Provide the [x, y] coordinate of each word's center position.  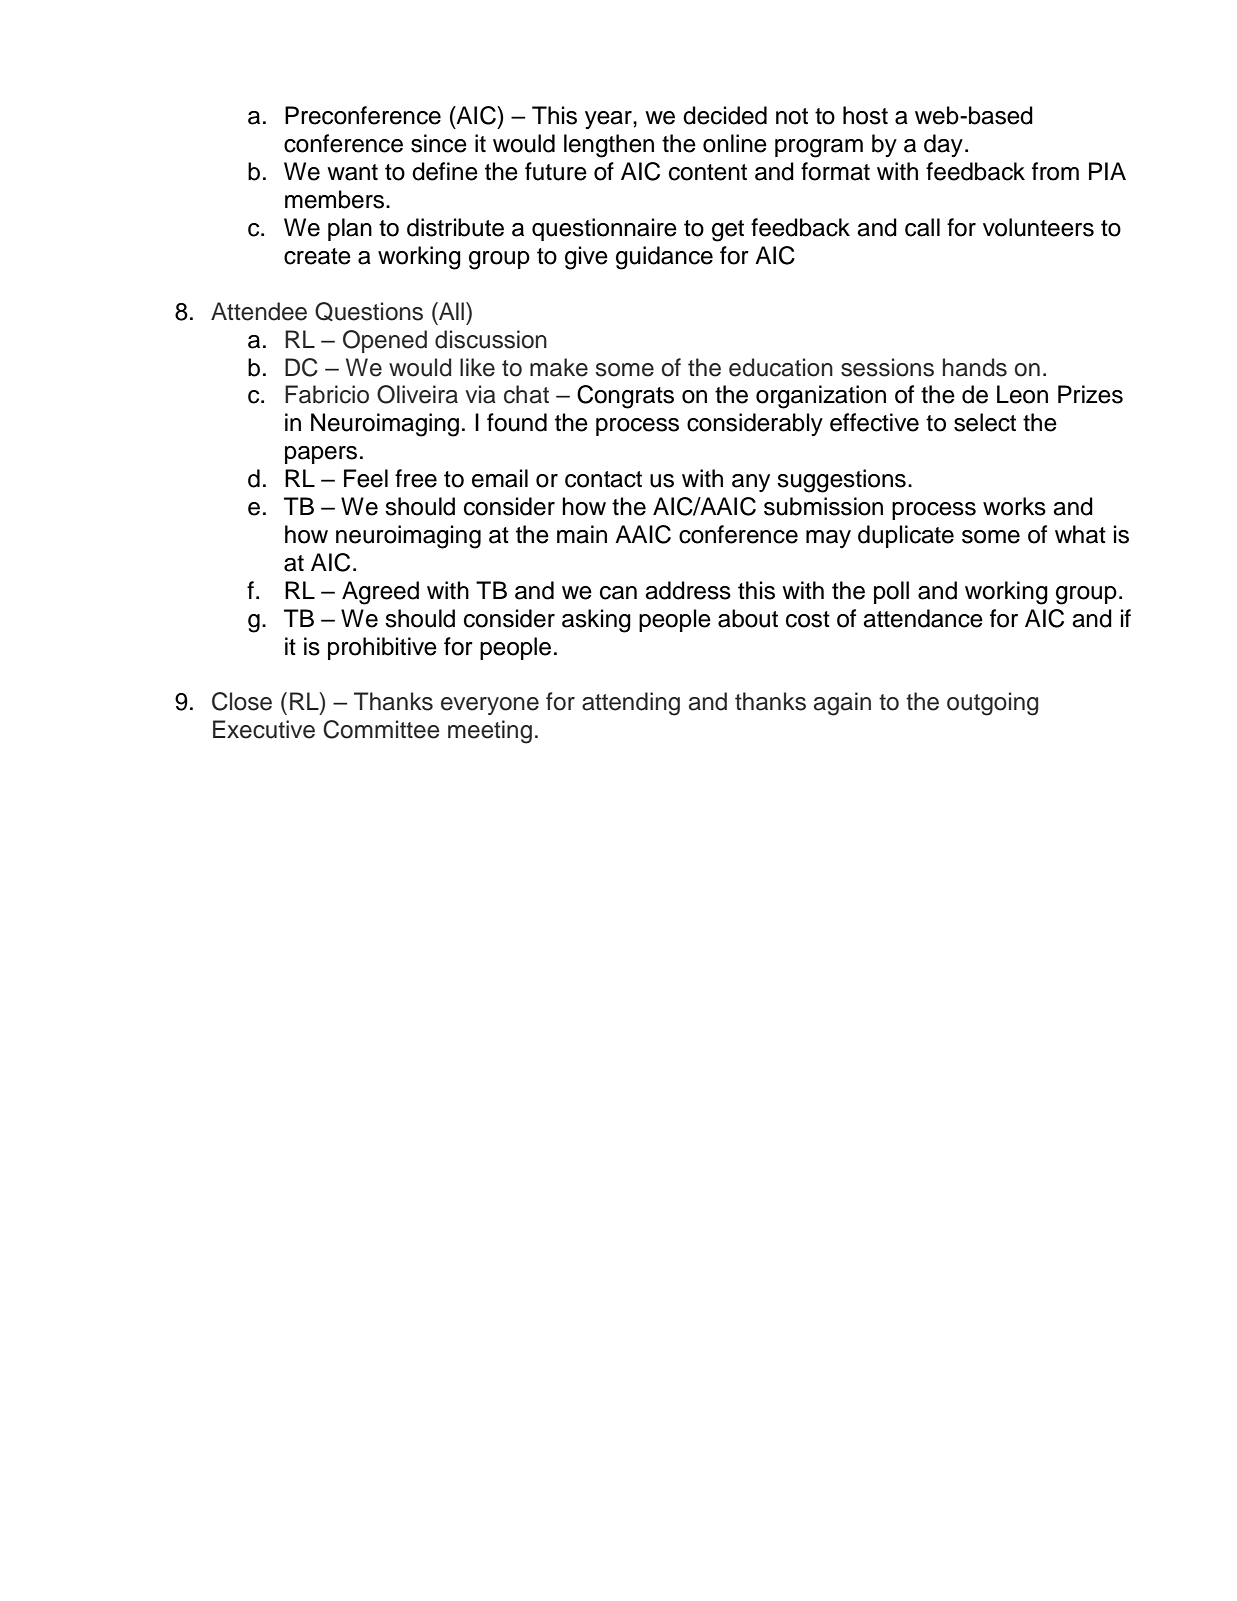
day [943, 145]
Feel [366, 478]
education [781, 367]
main [582, 534]
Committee [381, 729]
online [735, 143]
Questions [369, 311]
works [1014, 506]
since [439, 143]
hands [975, 367]
